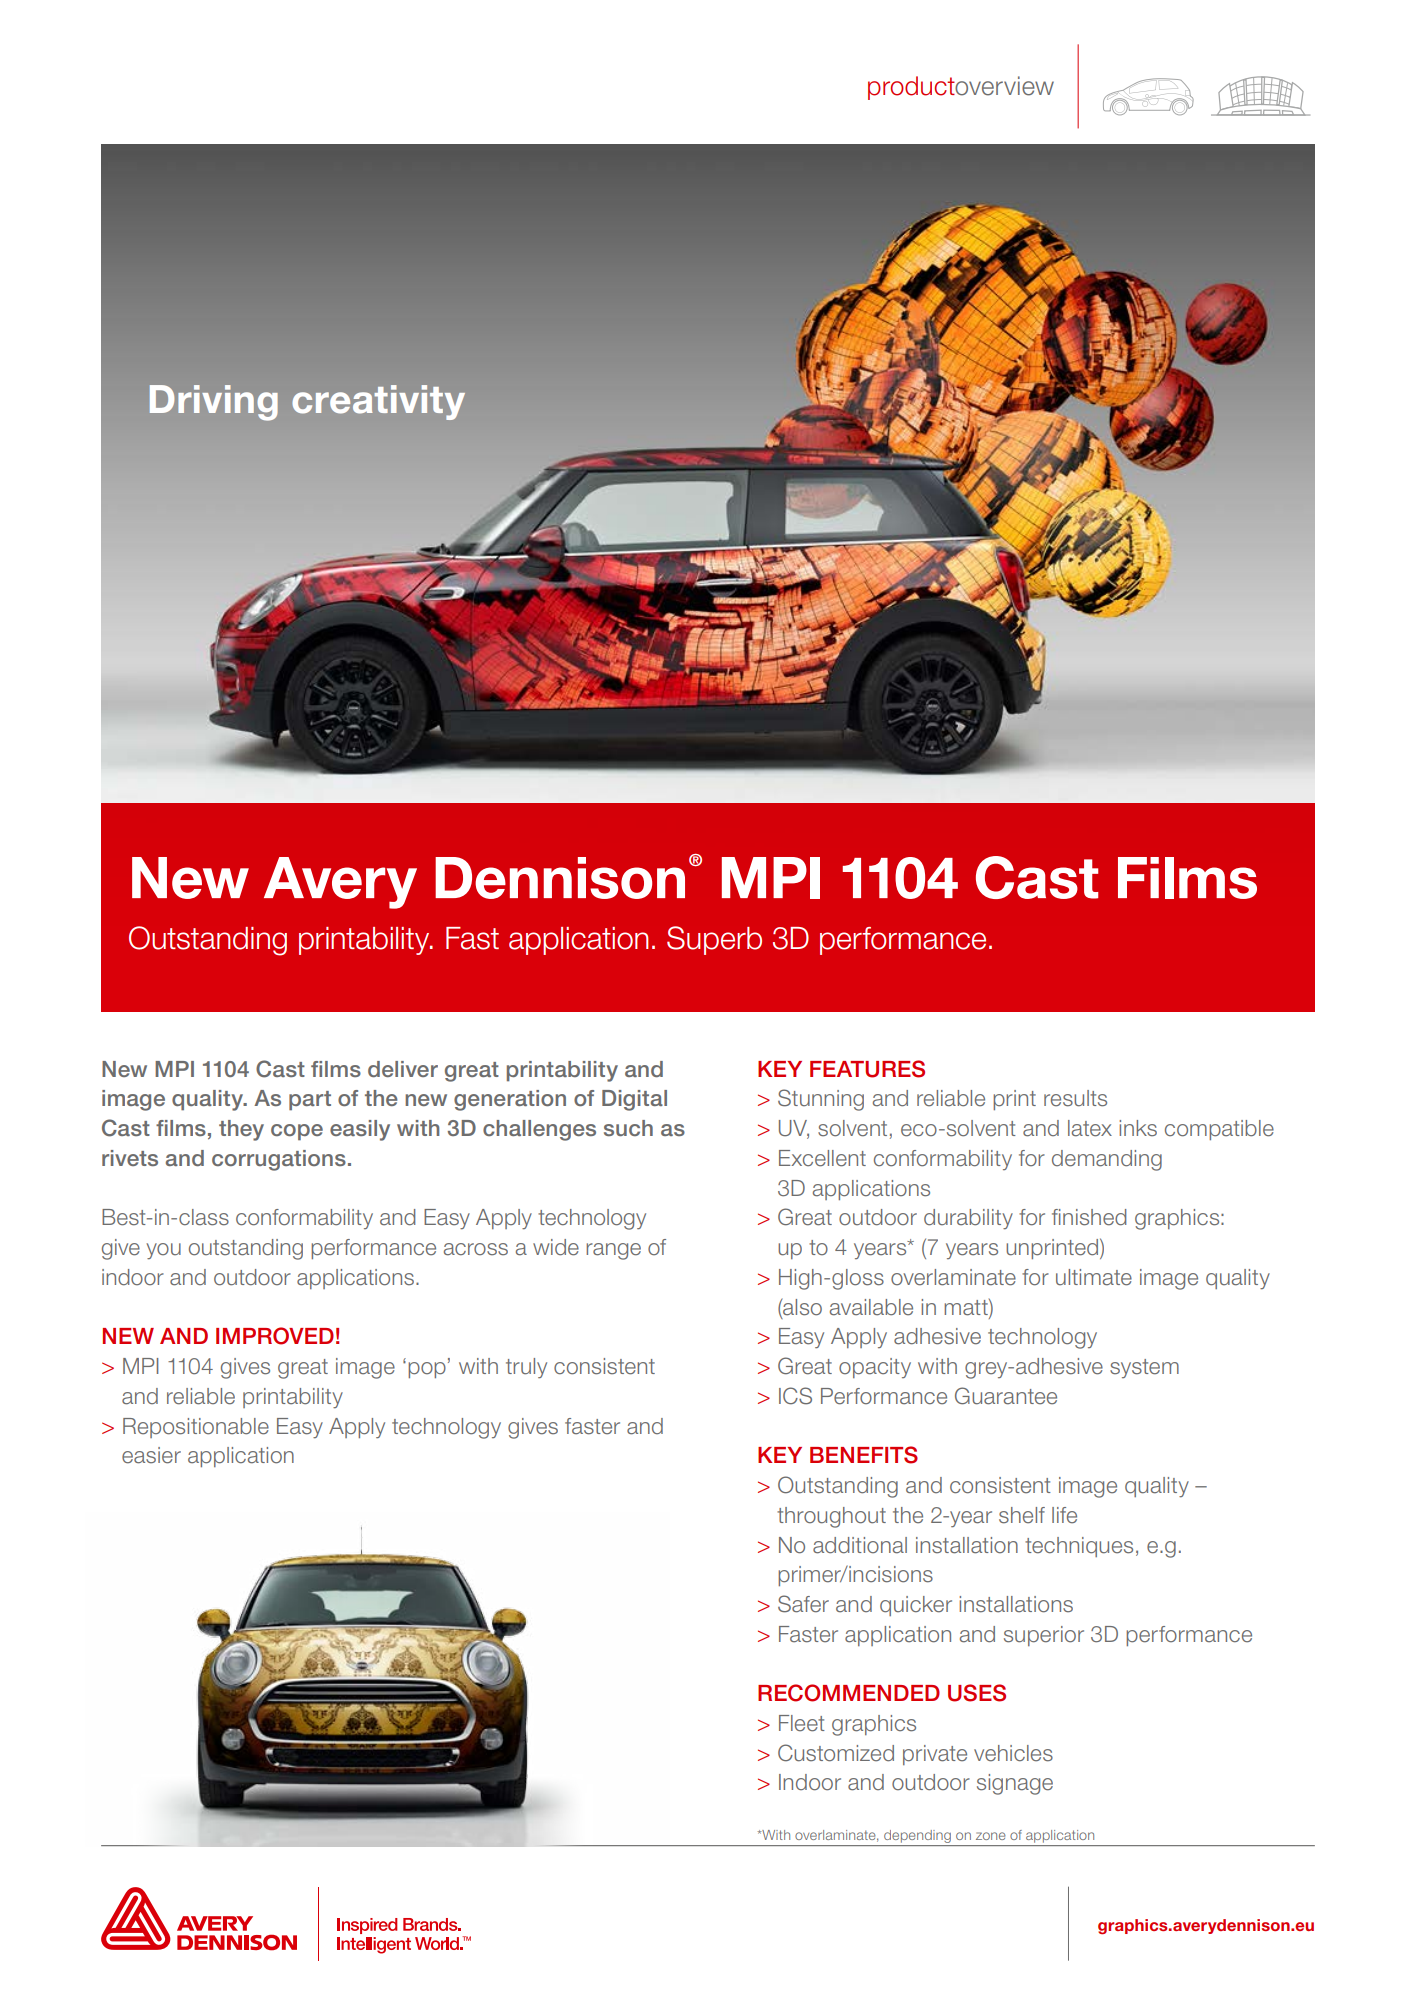 This screenshot has height=2003, width=1416. Describe the element at coordinates (151, 1455) in the screenshot. I see `easier` at that location.
